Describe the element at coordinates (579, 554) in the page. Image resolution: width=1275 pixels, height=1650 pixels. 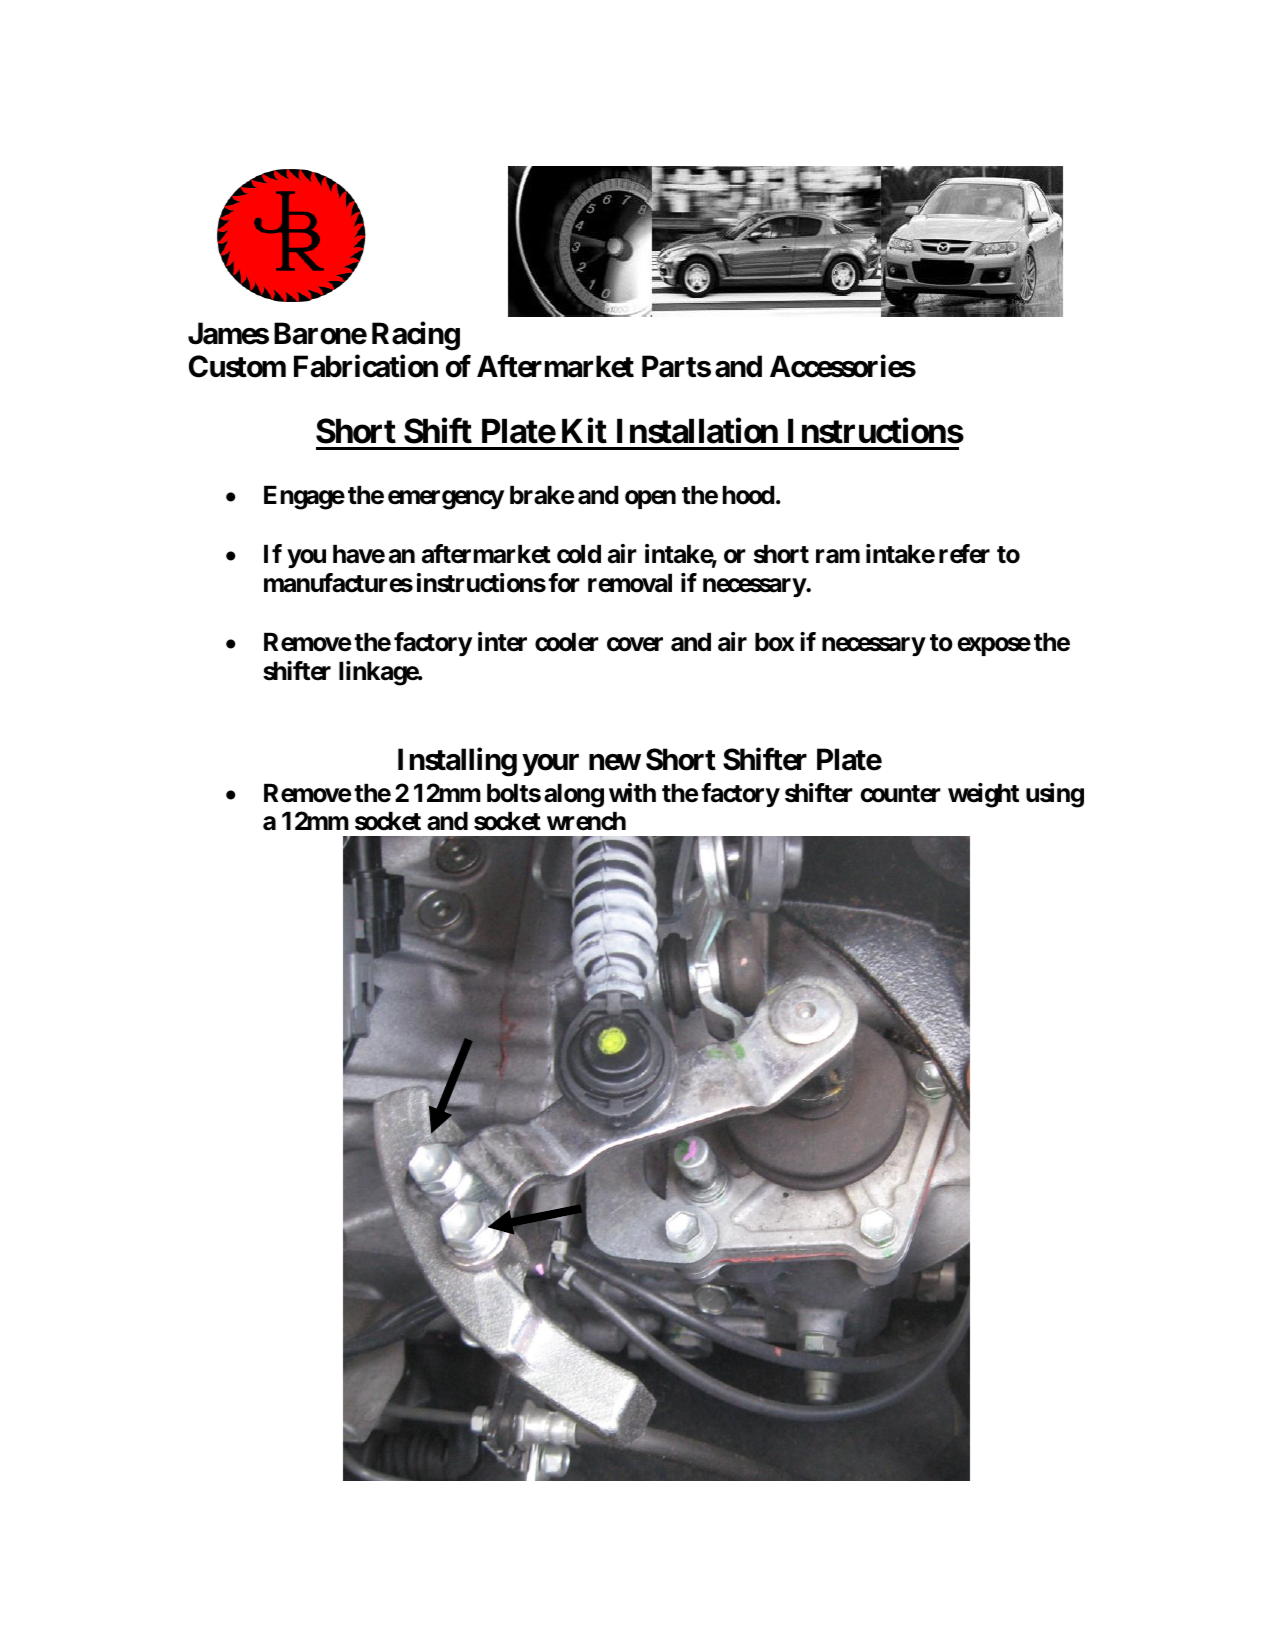
I see `cold` at that location.
